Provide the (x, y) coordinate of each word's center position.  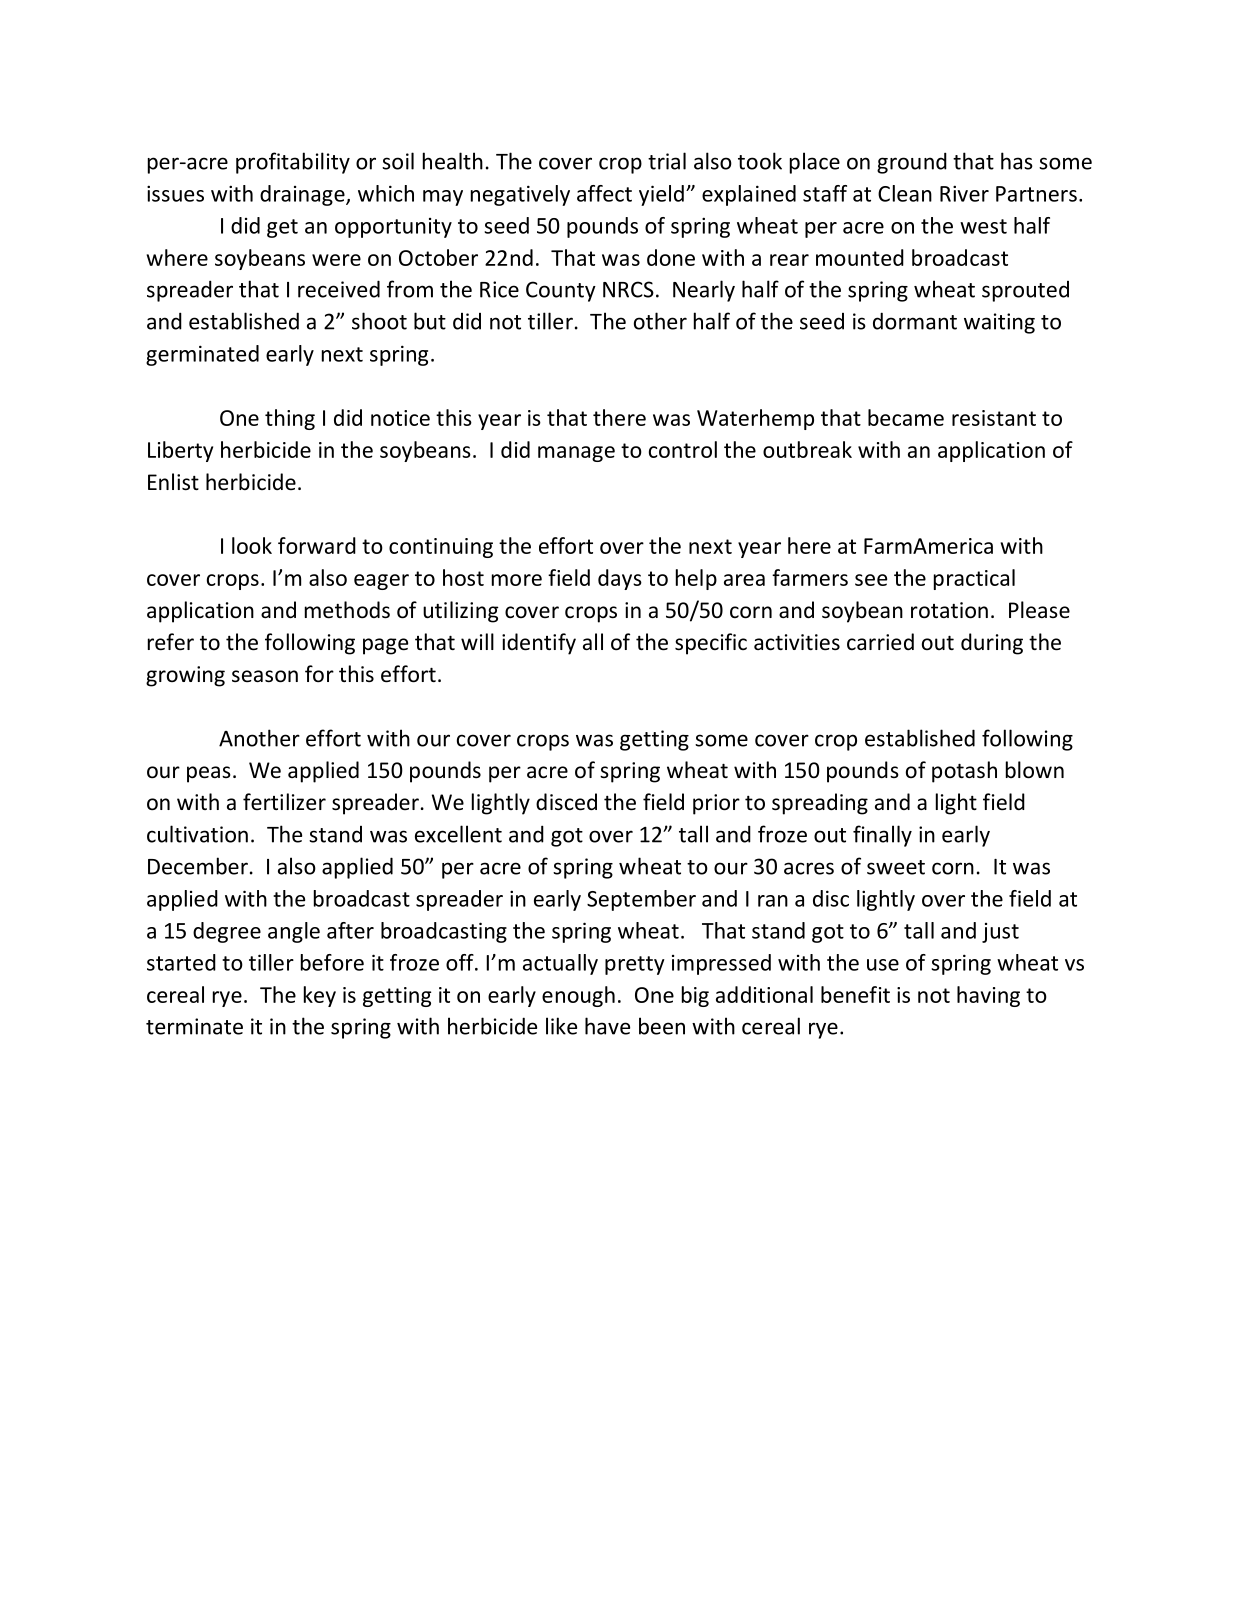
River (964, 193)
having (988, 996)
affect (604, 193)
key (320, 996)
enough (578, 996)
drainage (303, 195)
